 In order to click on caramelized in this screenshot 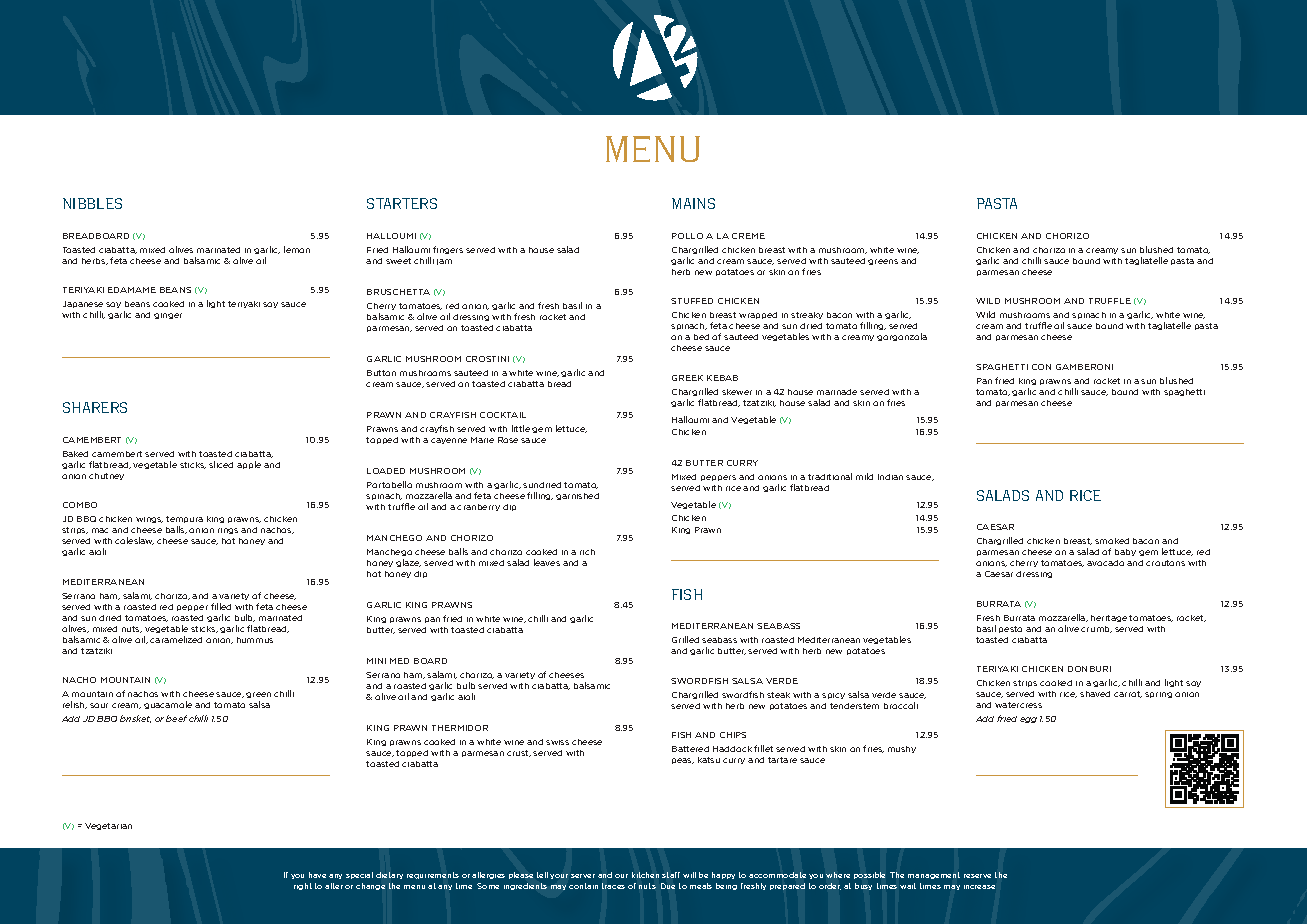, I will do `click(176, 639)`.
